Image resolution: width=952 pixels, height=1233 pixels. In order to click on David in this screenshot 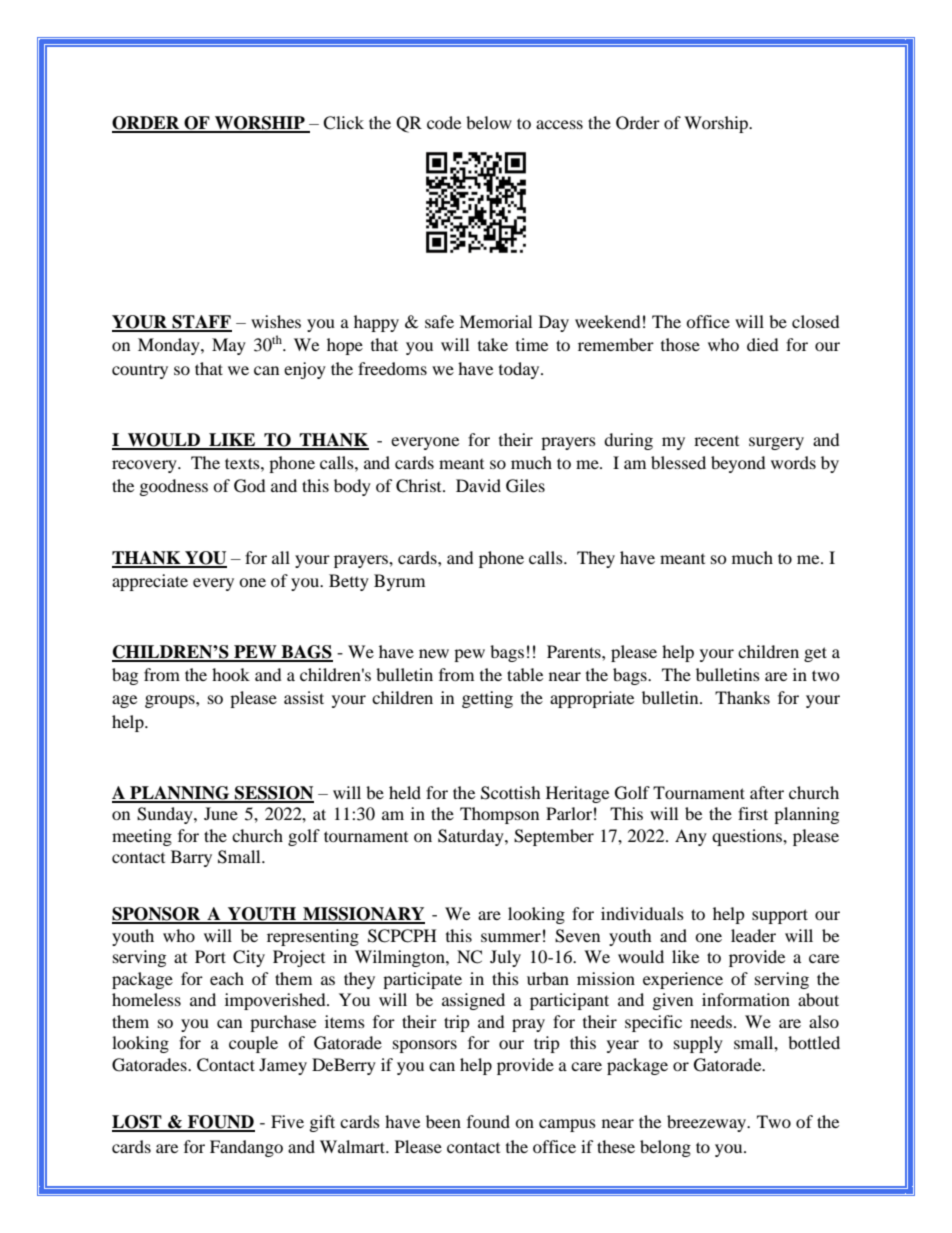, I will do `click(478, 485)`.
